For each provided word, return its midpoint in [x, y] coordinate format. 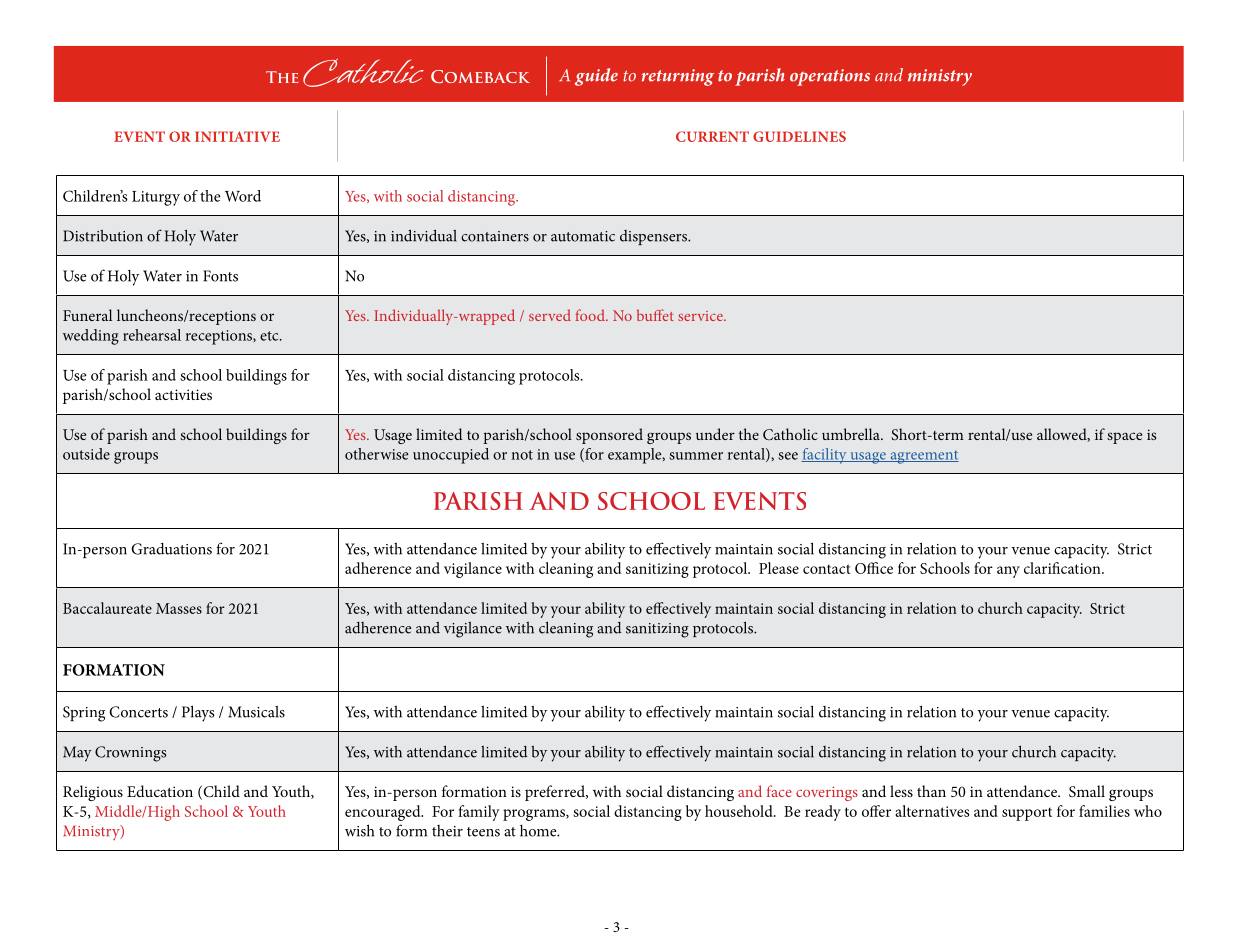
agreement [923, 457]
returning [678, 77]
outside [86, 454]
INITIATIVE [237, 136]
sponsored [609, 436]
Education [160, 791]
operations [830, 77]
